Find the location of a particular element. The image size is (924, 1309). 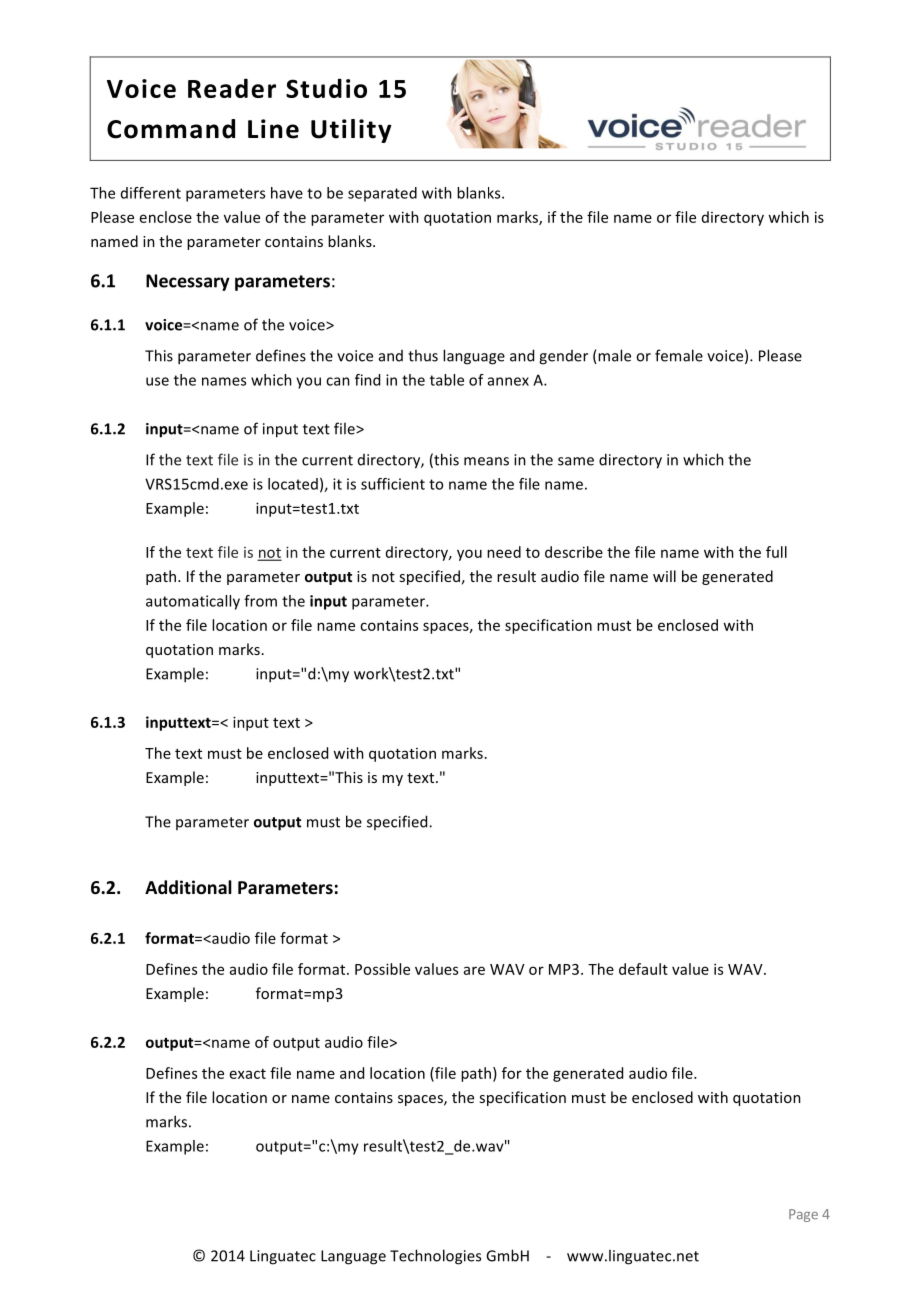

Additional is located at coordinates (188, 887).
